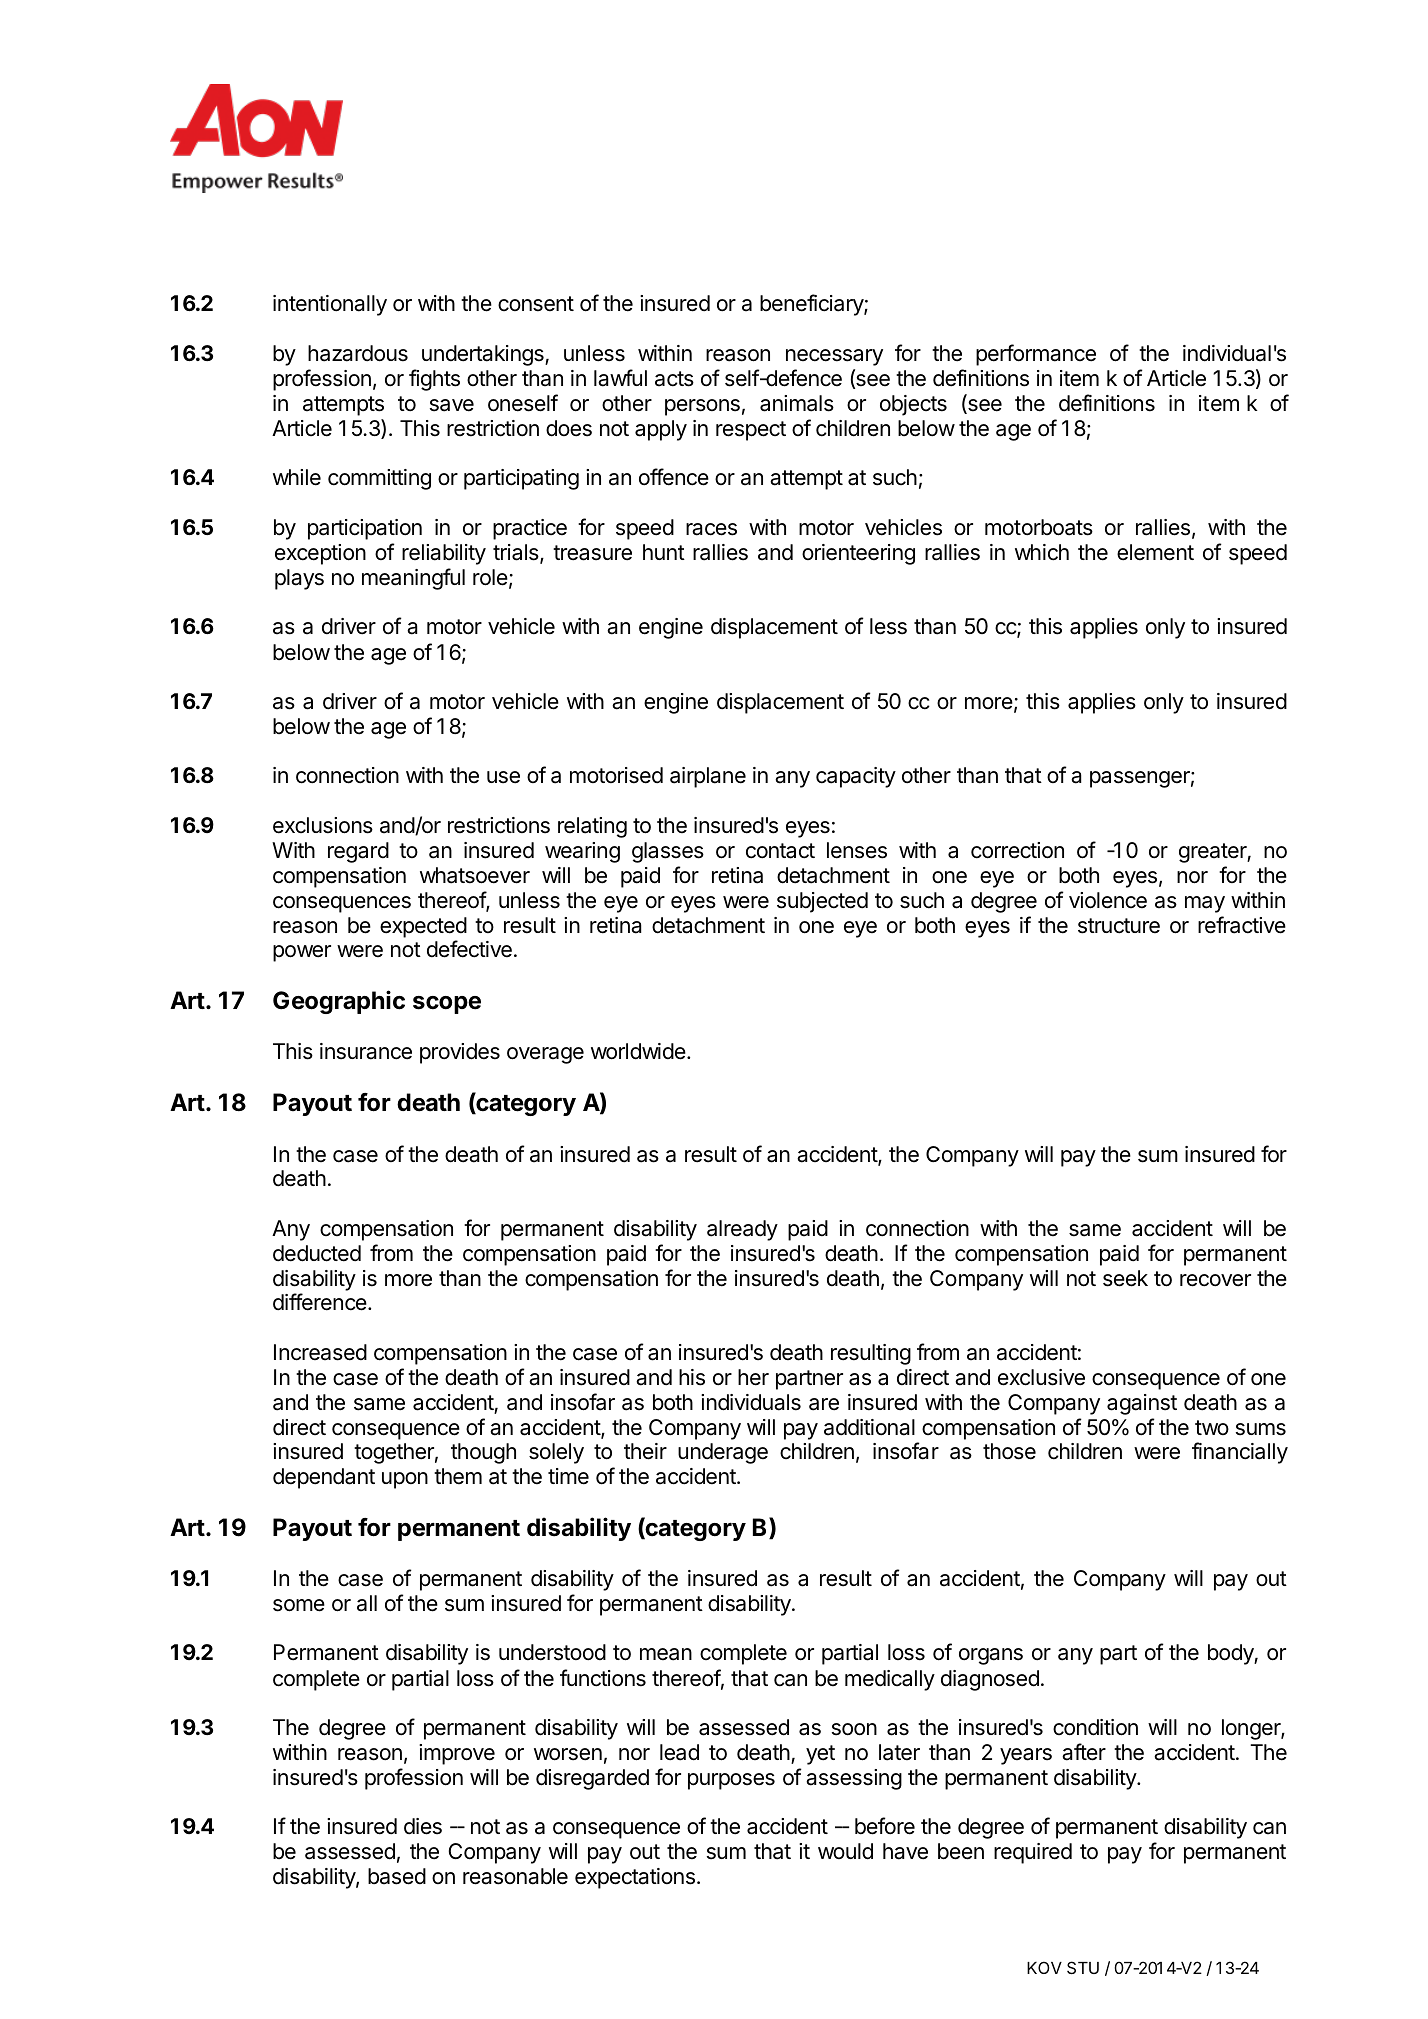  I want to click on use, so click(503, 777).
